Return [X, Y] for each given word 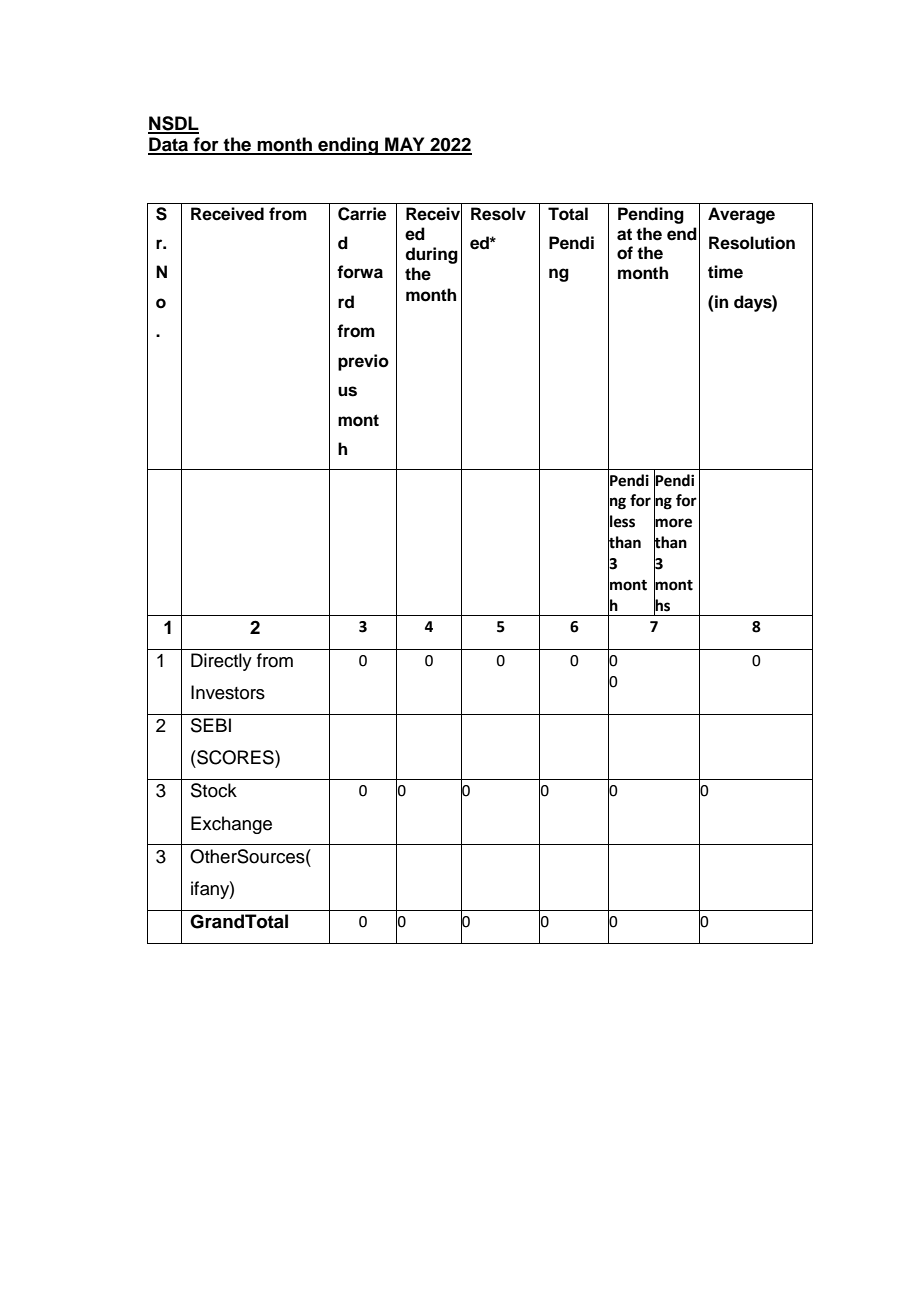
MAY [405, 145]
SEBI [211, 725]
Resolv [498, 214]
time [725, 272]
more [673, 523]
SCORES [235, 757]
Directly [221, 662]
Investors [228, 692]
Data [169, 145]
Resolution [752, 243]
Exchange [231, 825]
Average [741, 215]
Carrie [362, 214]
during [431, 255]
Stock [214, 790]
